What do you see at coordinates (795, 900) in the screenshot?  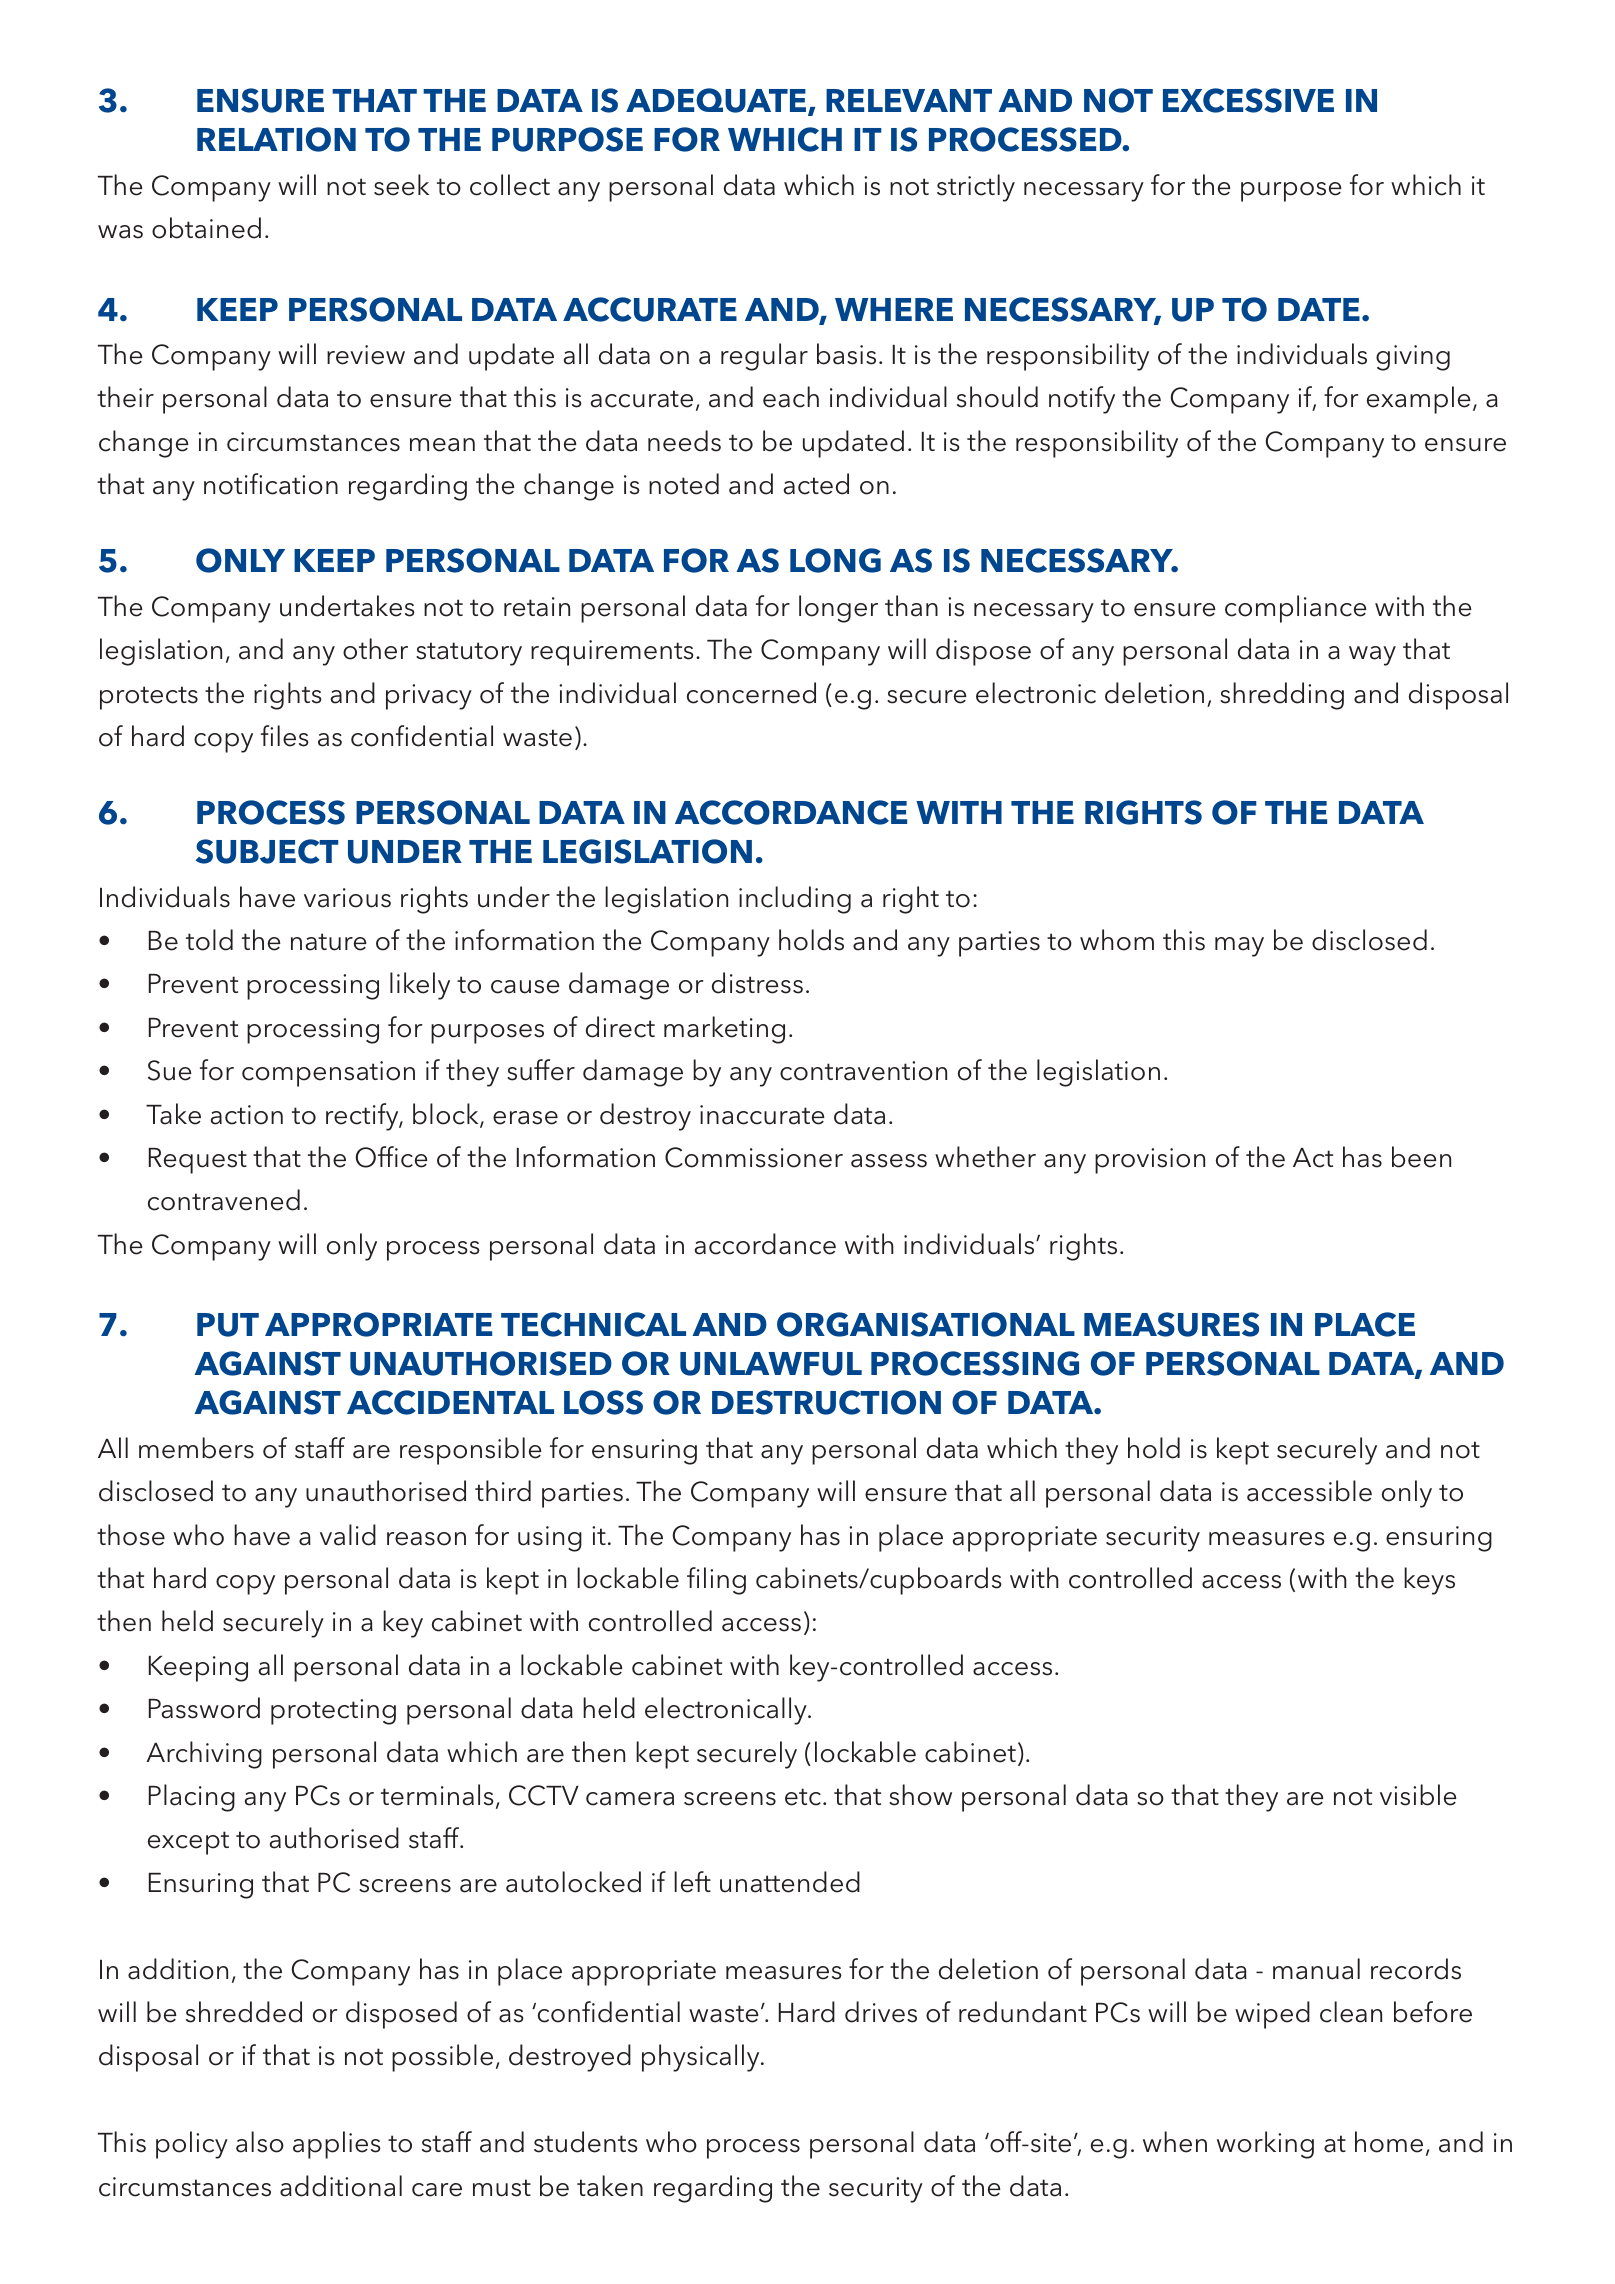 I see `including` at bounding box center [795, 900].
